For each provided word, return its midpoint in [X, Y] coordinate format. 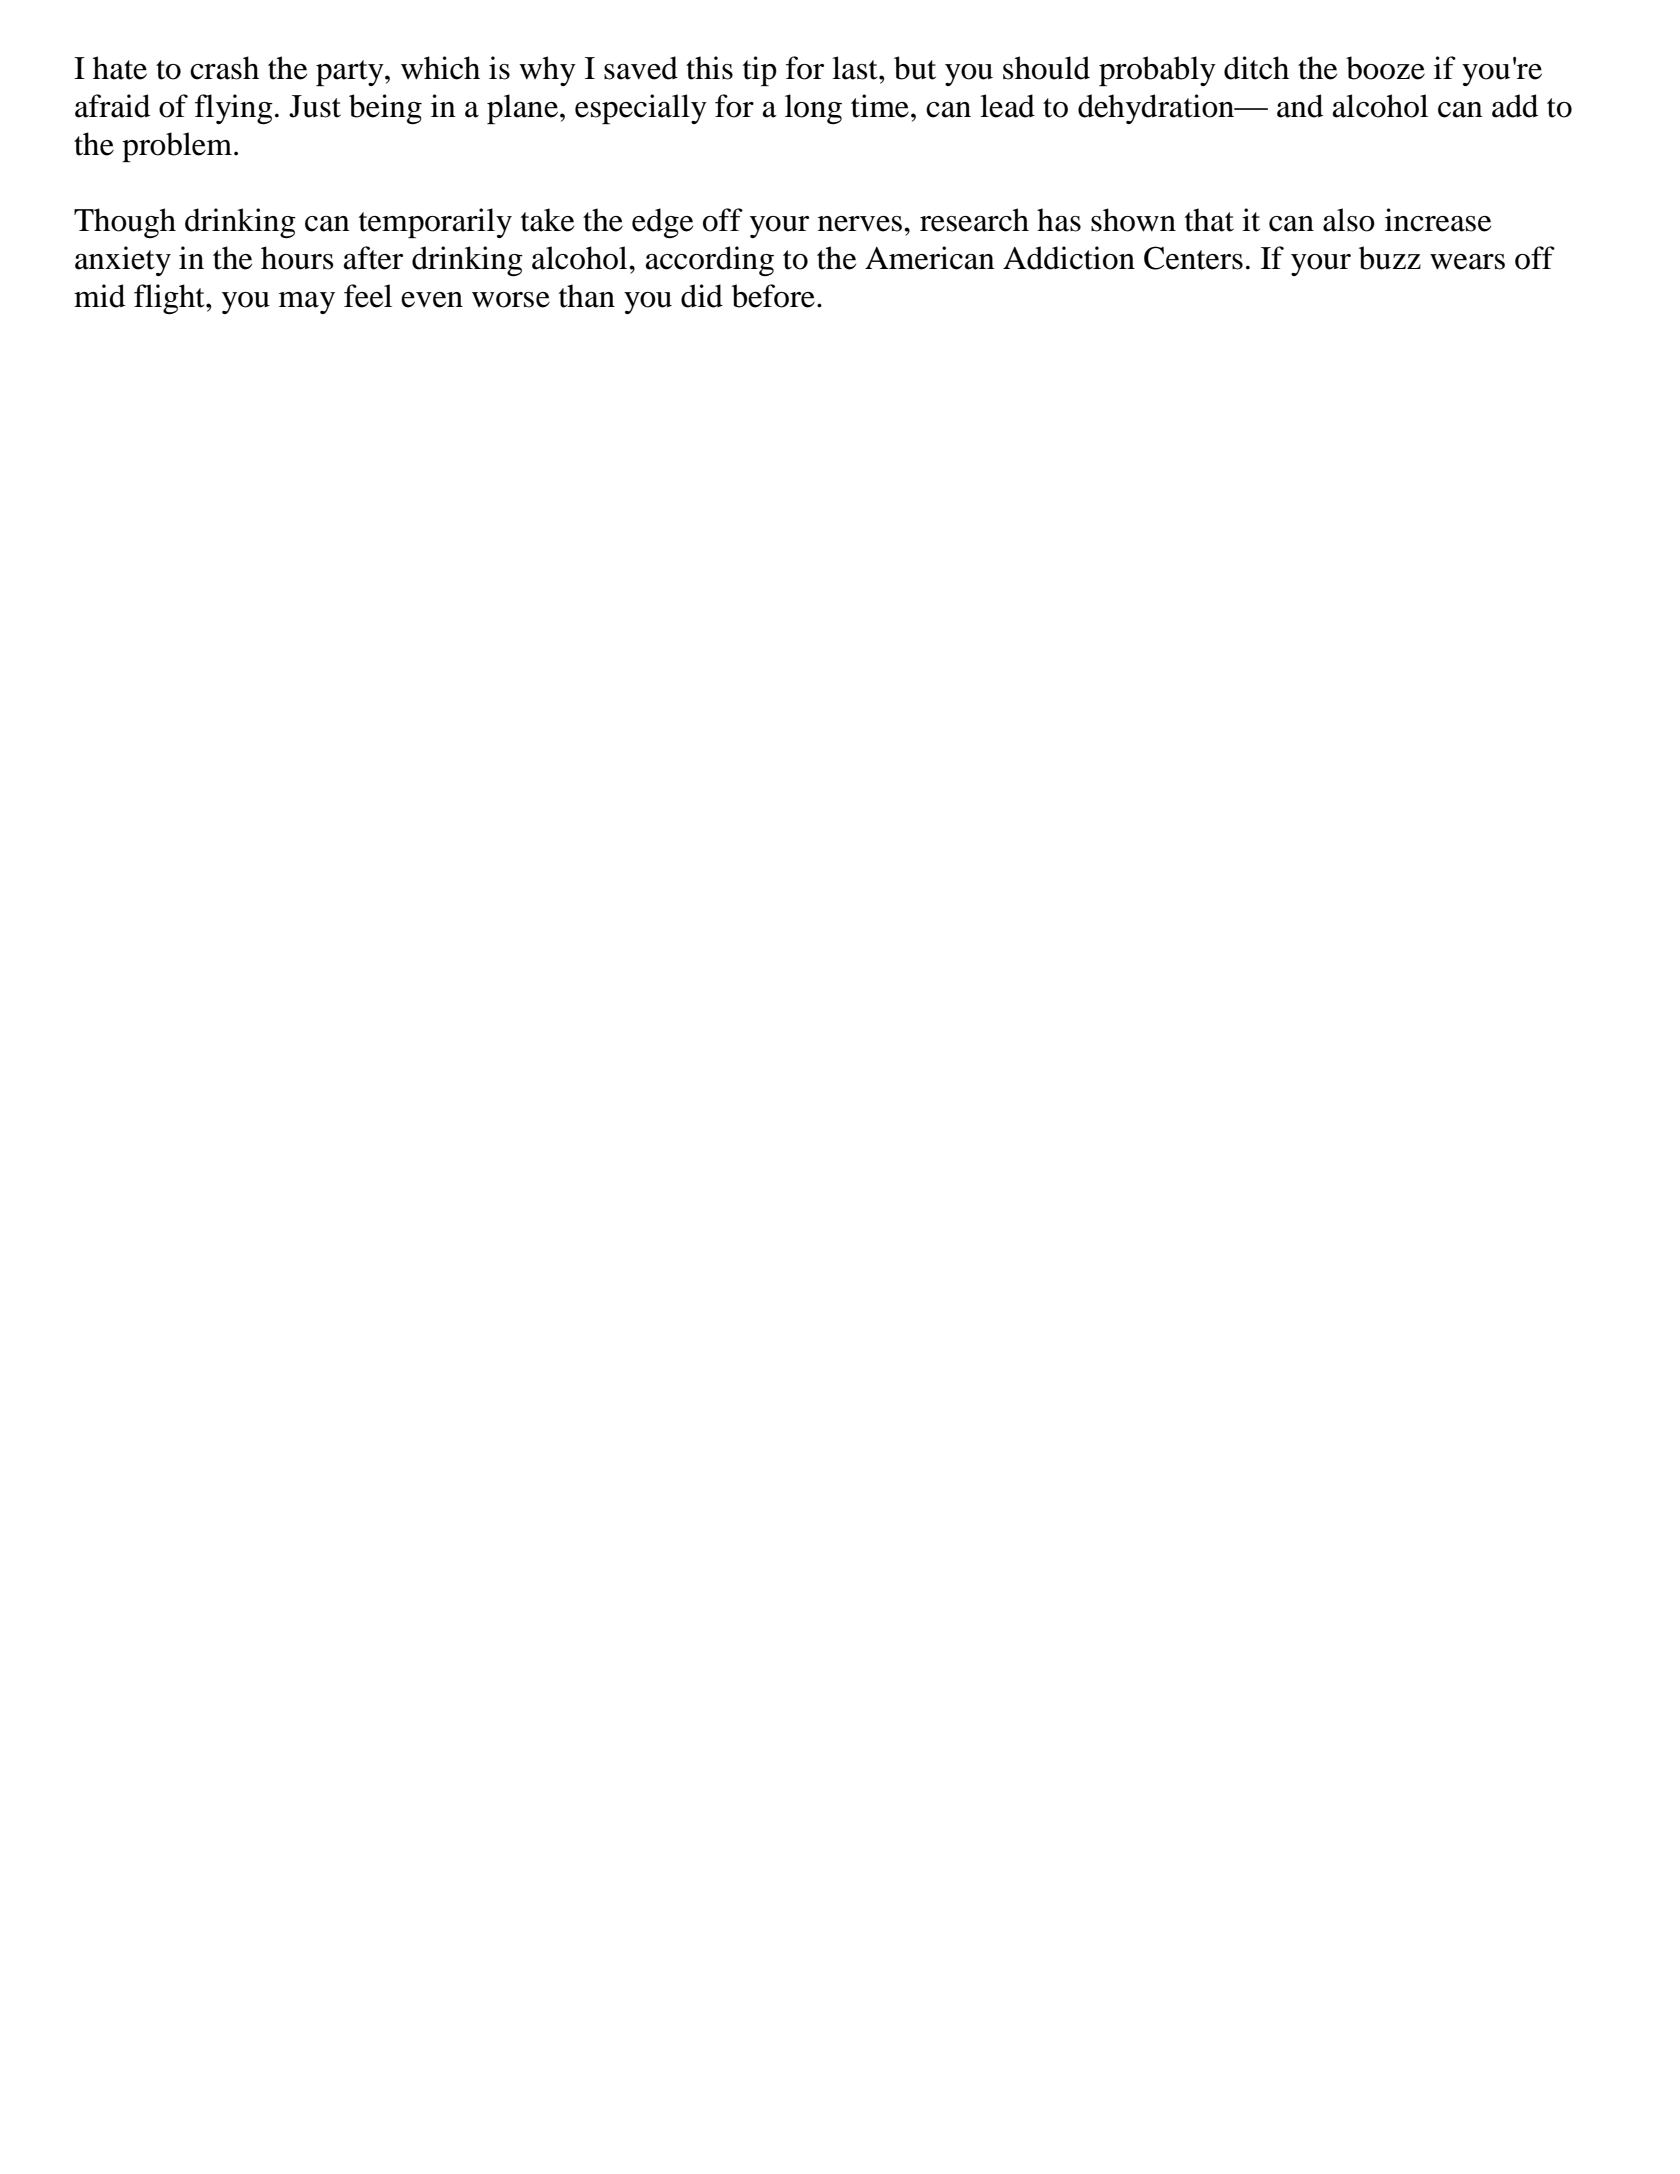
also [1349, 220]
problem [178, 147]
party [351, 73]
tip [760, 71]
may [307, 303]
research [974, 220]
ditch [1256, 68]
